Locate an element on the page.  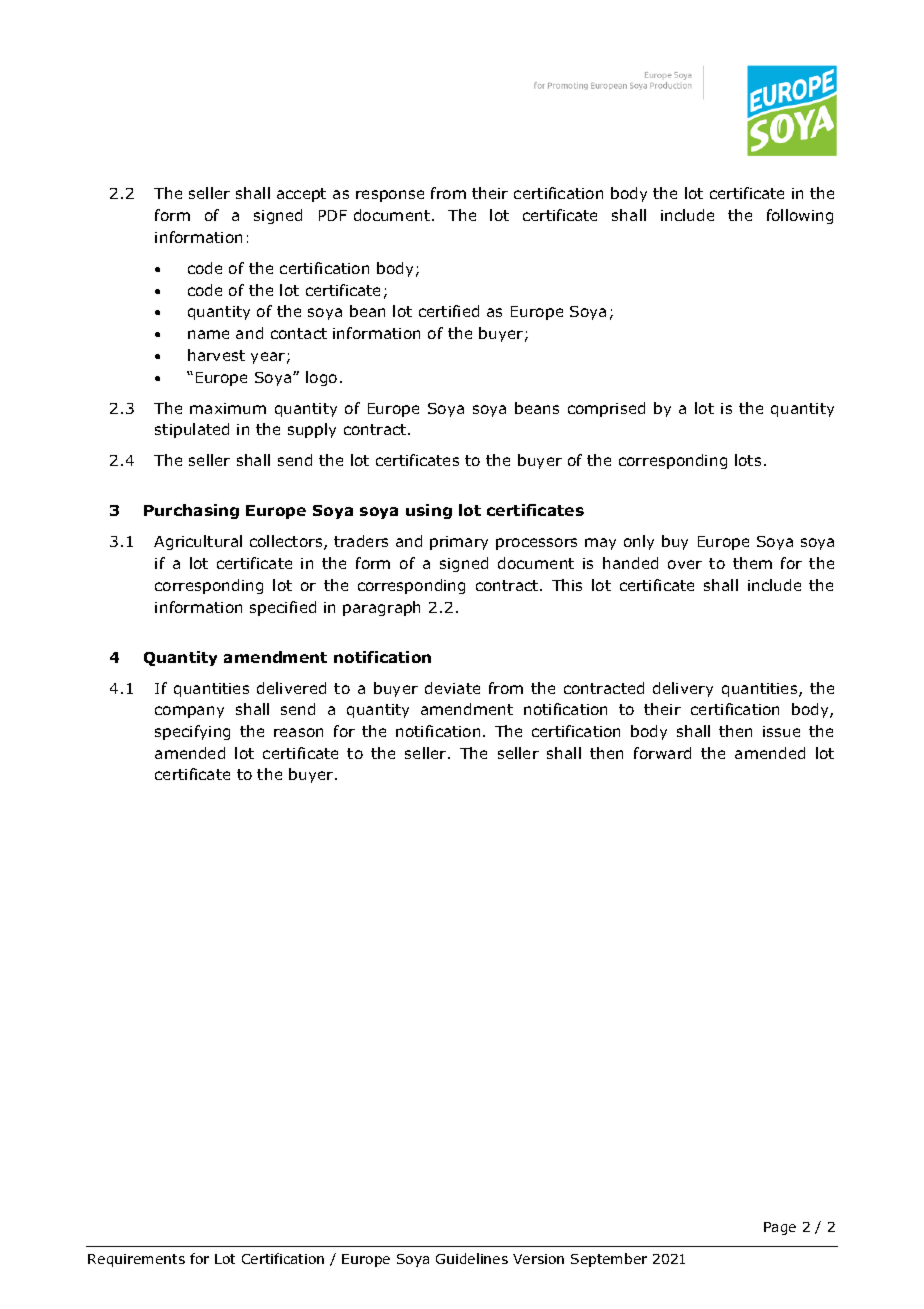
deviate is located at coordinates (452, 688).
